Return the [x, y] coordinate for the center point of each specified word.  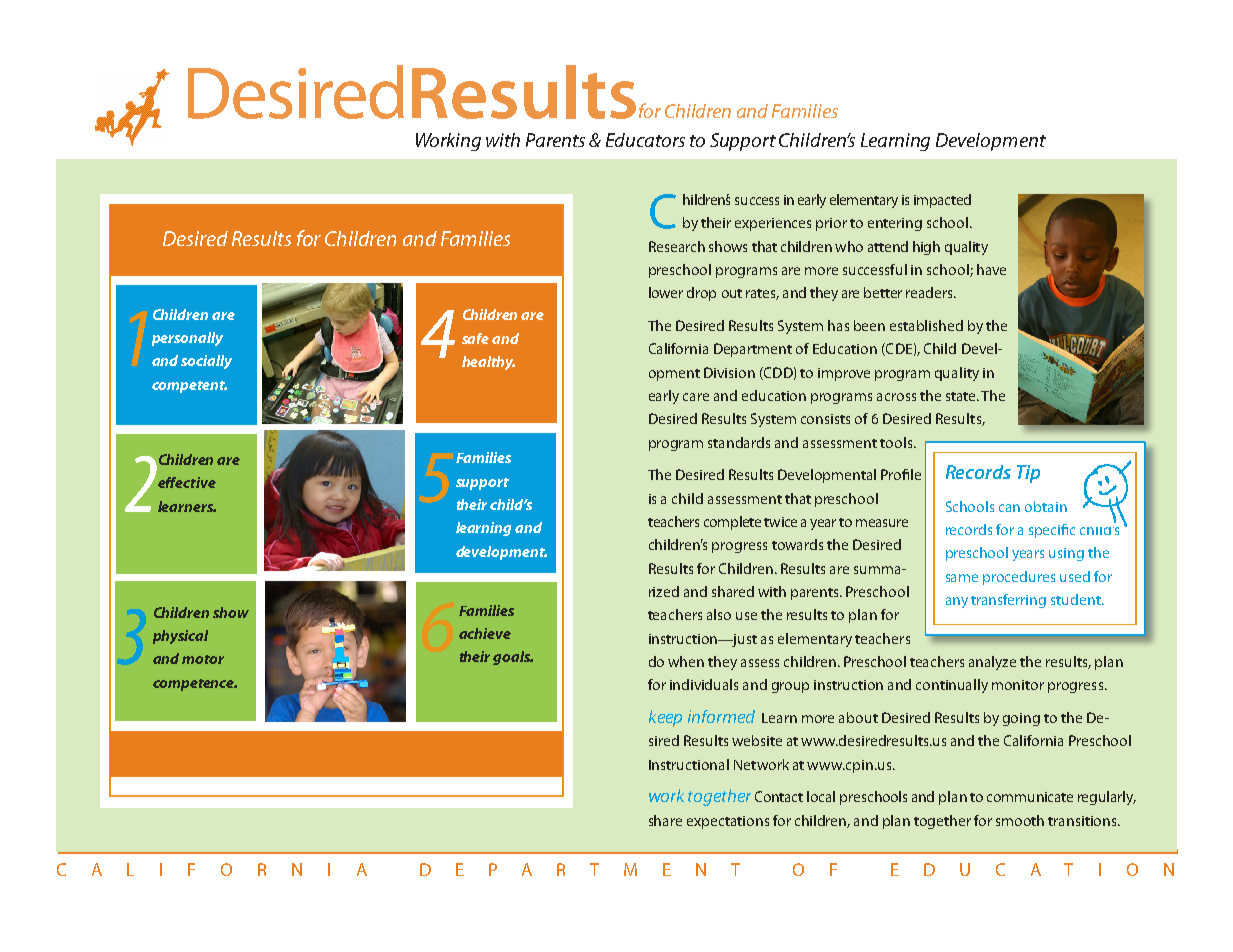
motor [203, 659]
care [696, 397]
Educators [645, 140]
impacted [942, 201]
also [719, 614]
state [962, 396]
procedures [1019, 578]
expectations [728, 822]
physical [180, 637]
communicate [1030, 797]
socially [206, 362]
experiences [773, 224]
